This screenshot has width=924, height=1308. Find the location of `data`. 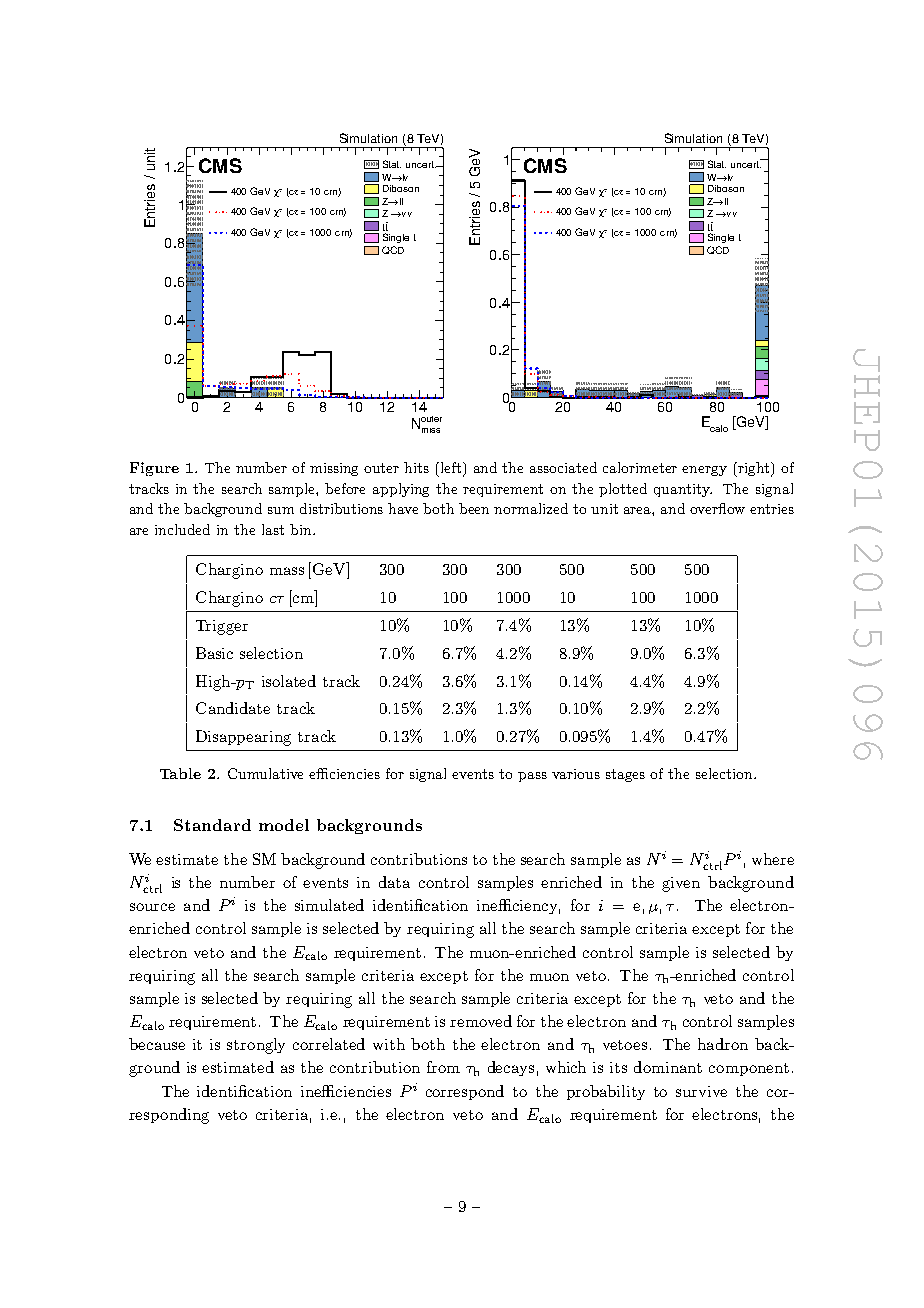

data is located at coordinates (394, 882).
